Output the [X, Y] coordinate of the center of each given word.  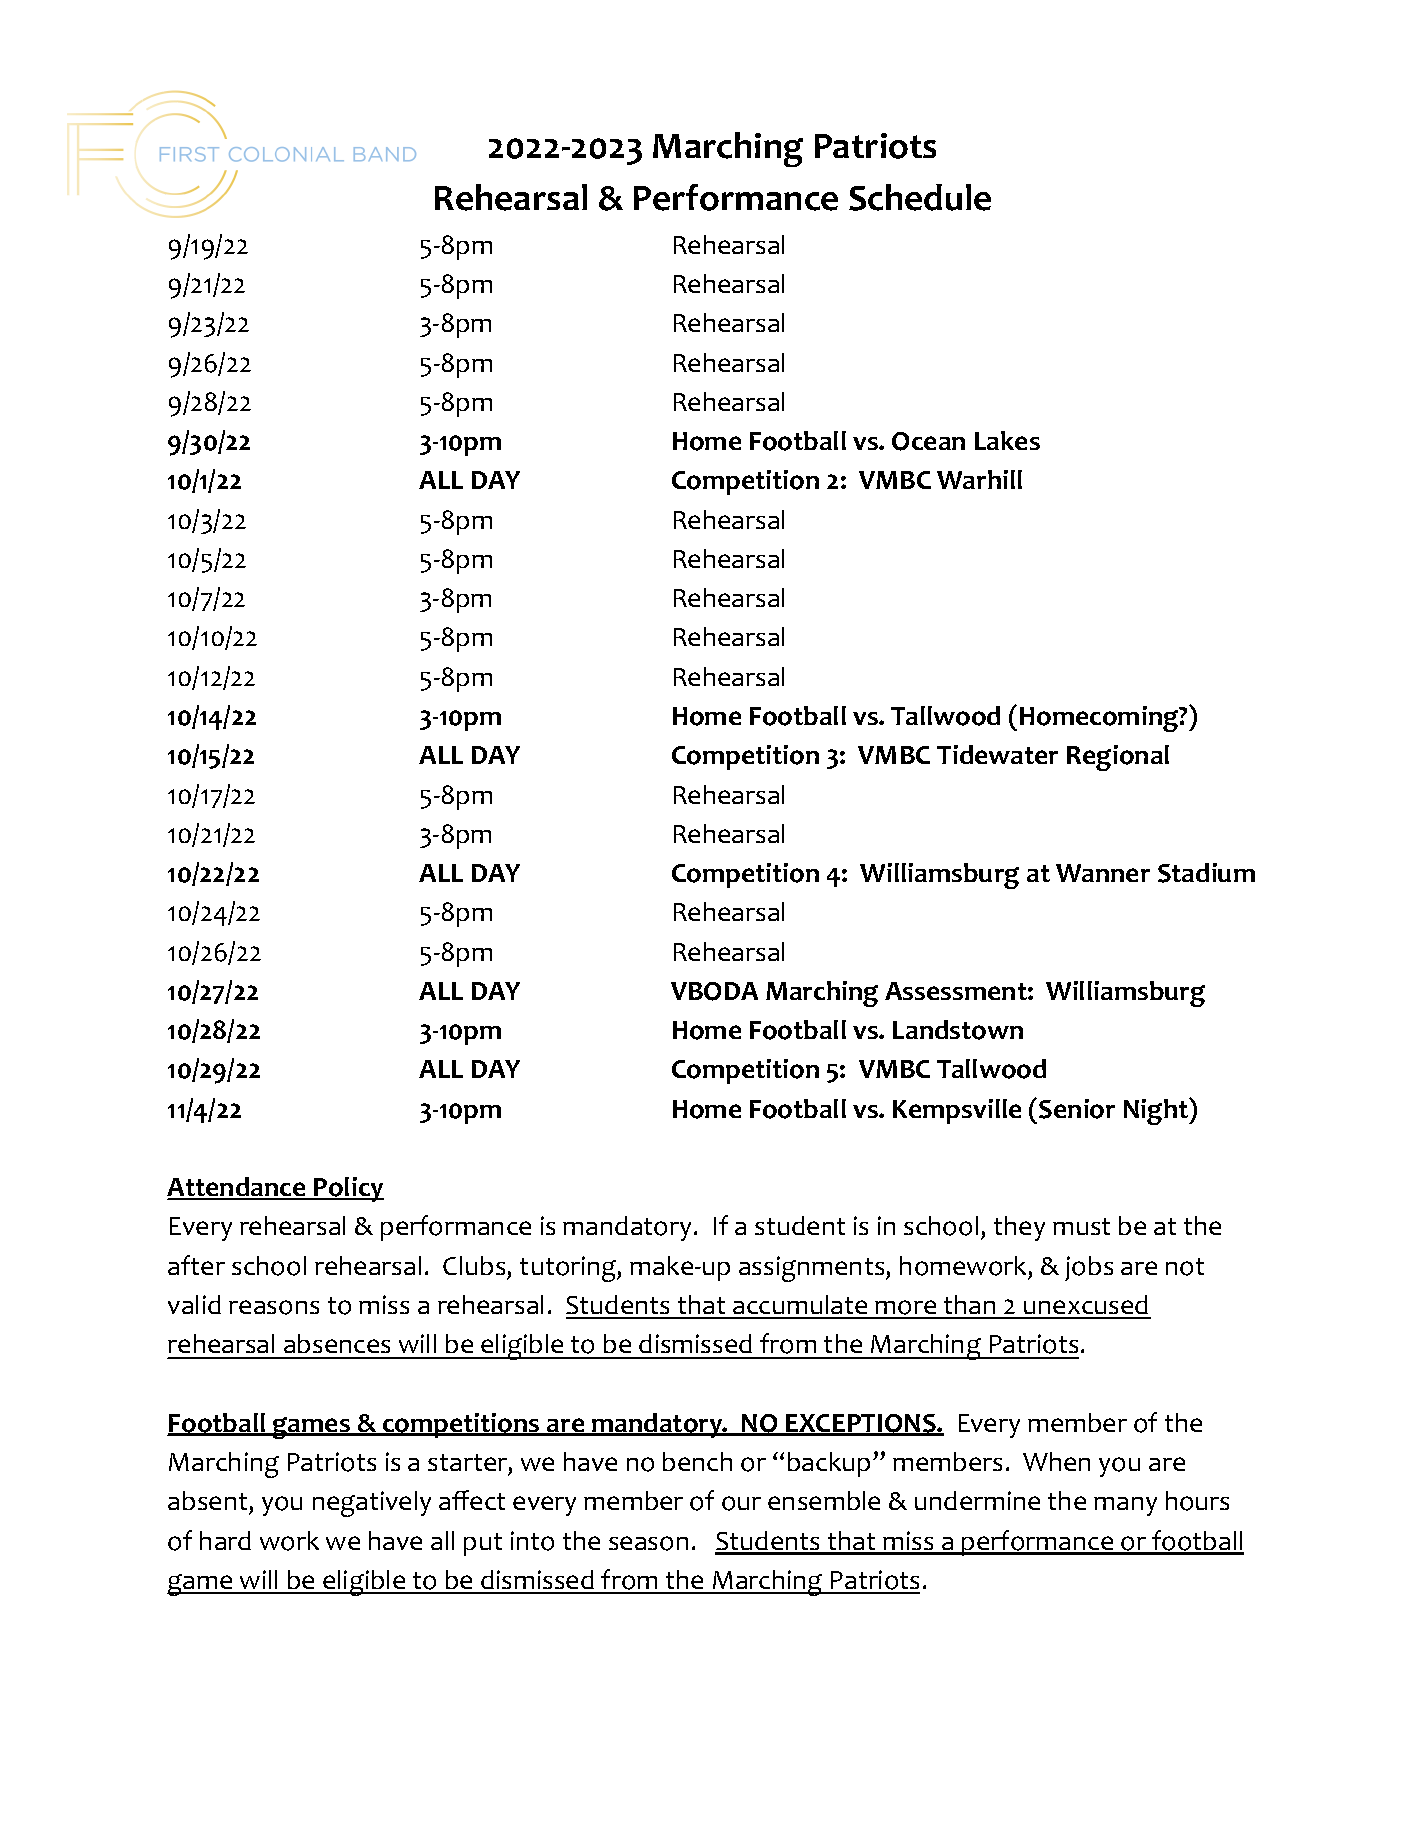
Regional [1118, 758]
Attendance [237, 1188]
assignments [811, 1269]
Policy [348, 1189]
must [1081, 1226]
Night [1157, 1111]
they [1019, 1228]
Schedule [920, 197]
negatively [372, 1504]
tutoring [569, 1269]
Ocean [928, 441]
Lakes [1007, 440]
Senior [1077, 1109]
